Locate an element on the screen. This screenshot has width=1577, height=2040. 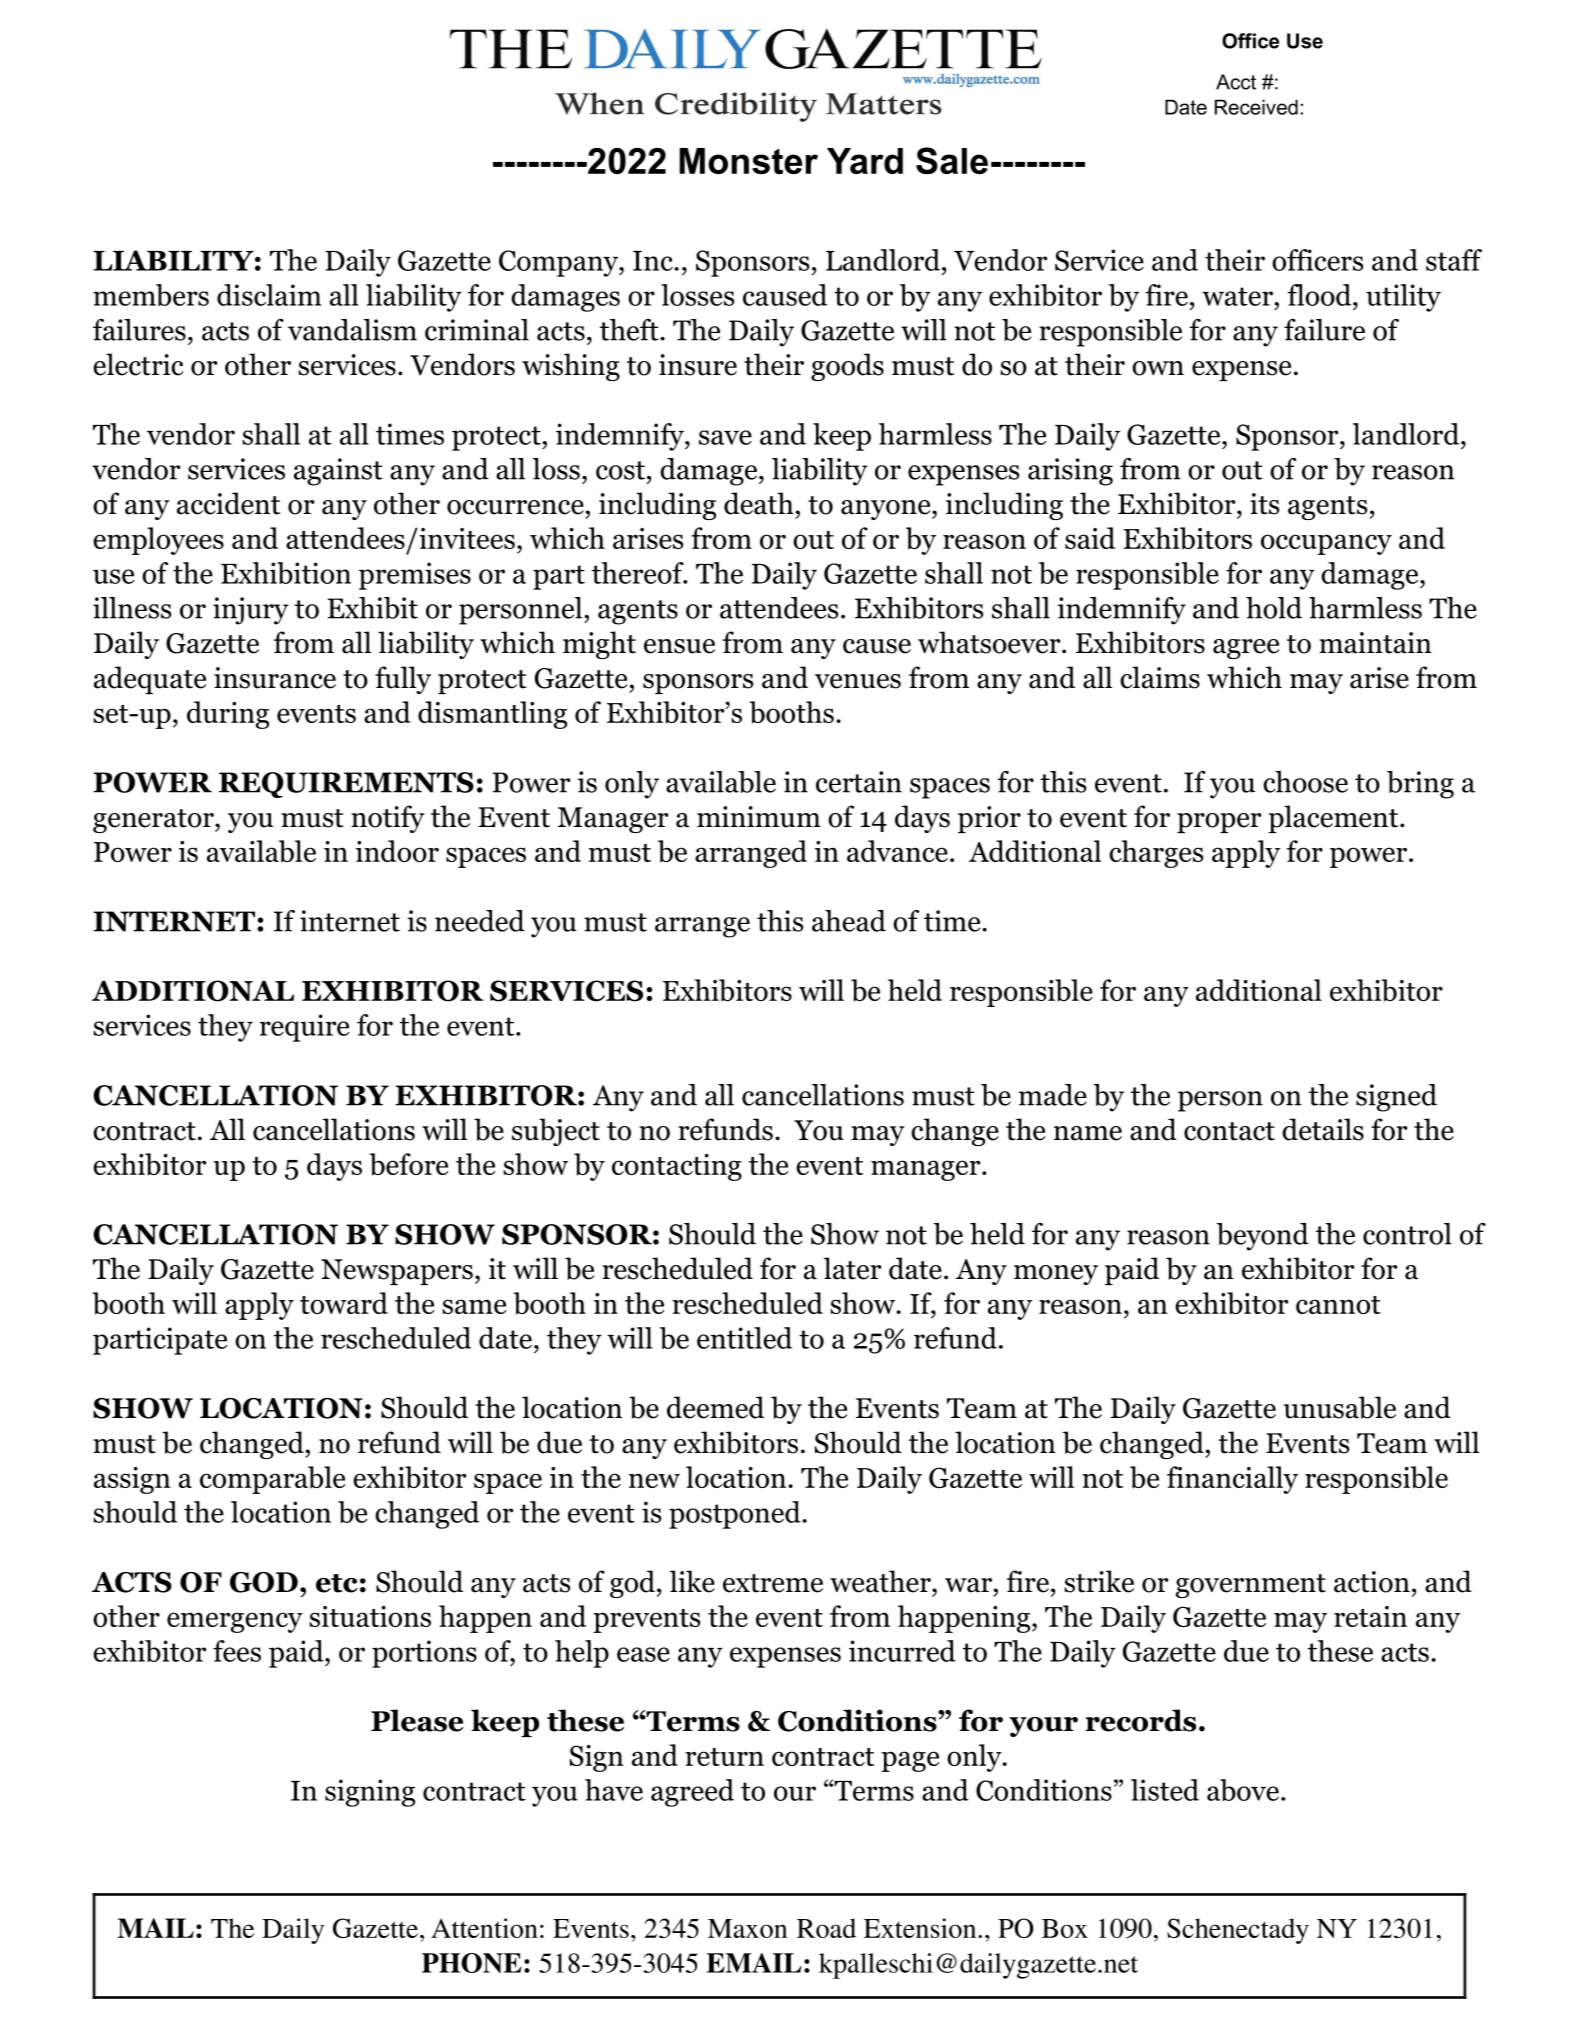
venues is located at coordinates (858, 681).
